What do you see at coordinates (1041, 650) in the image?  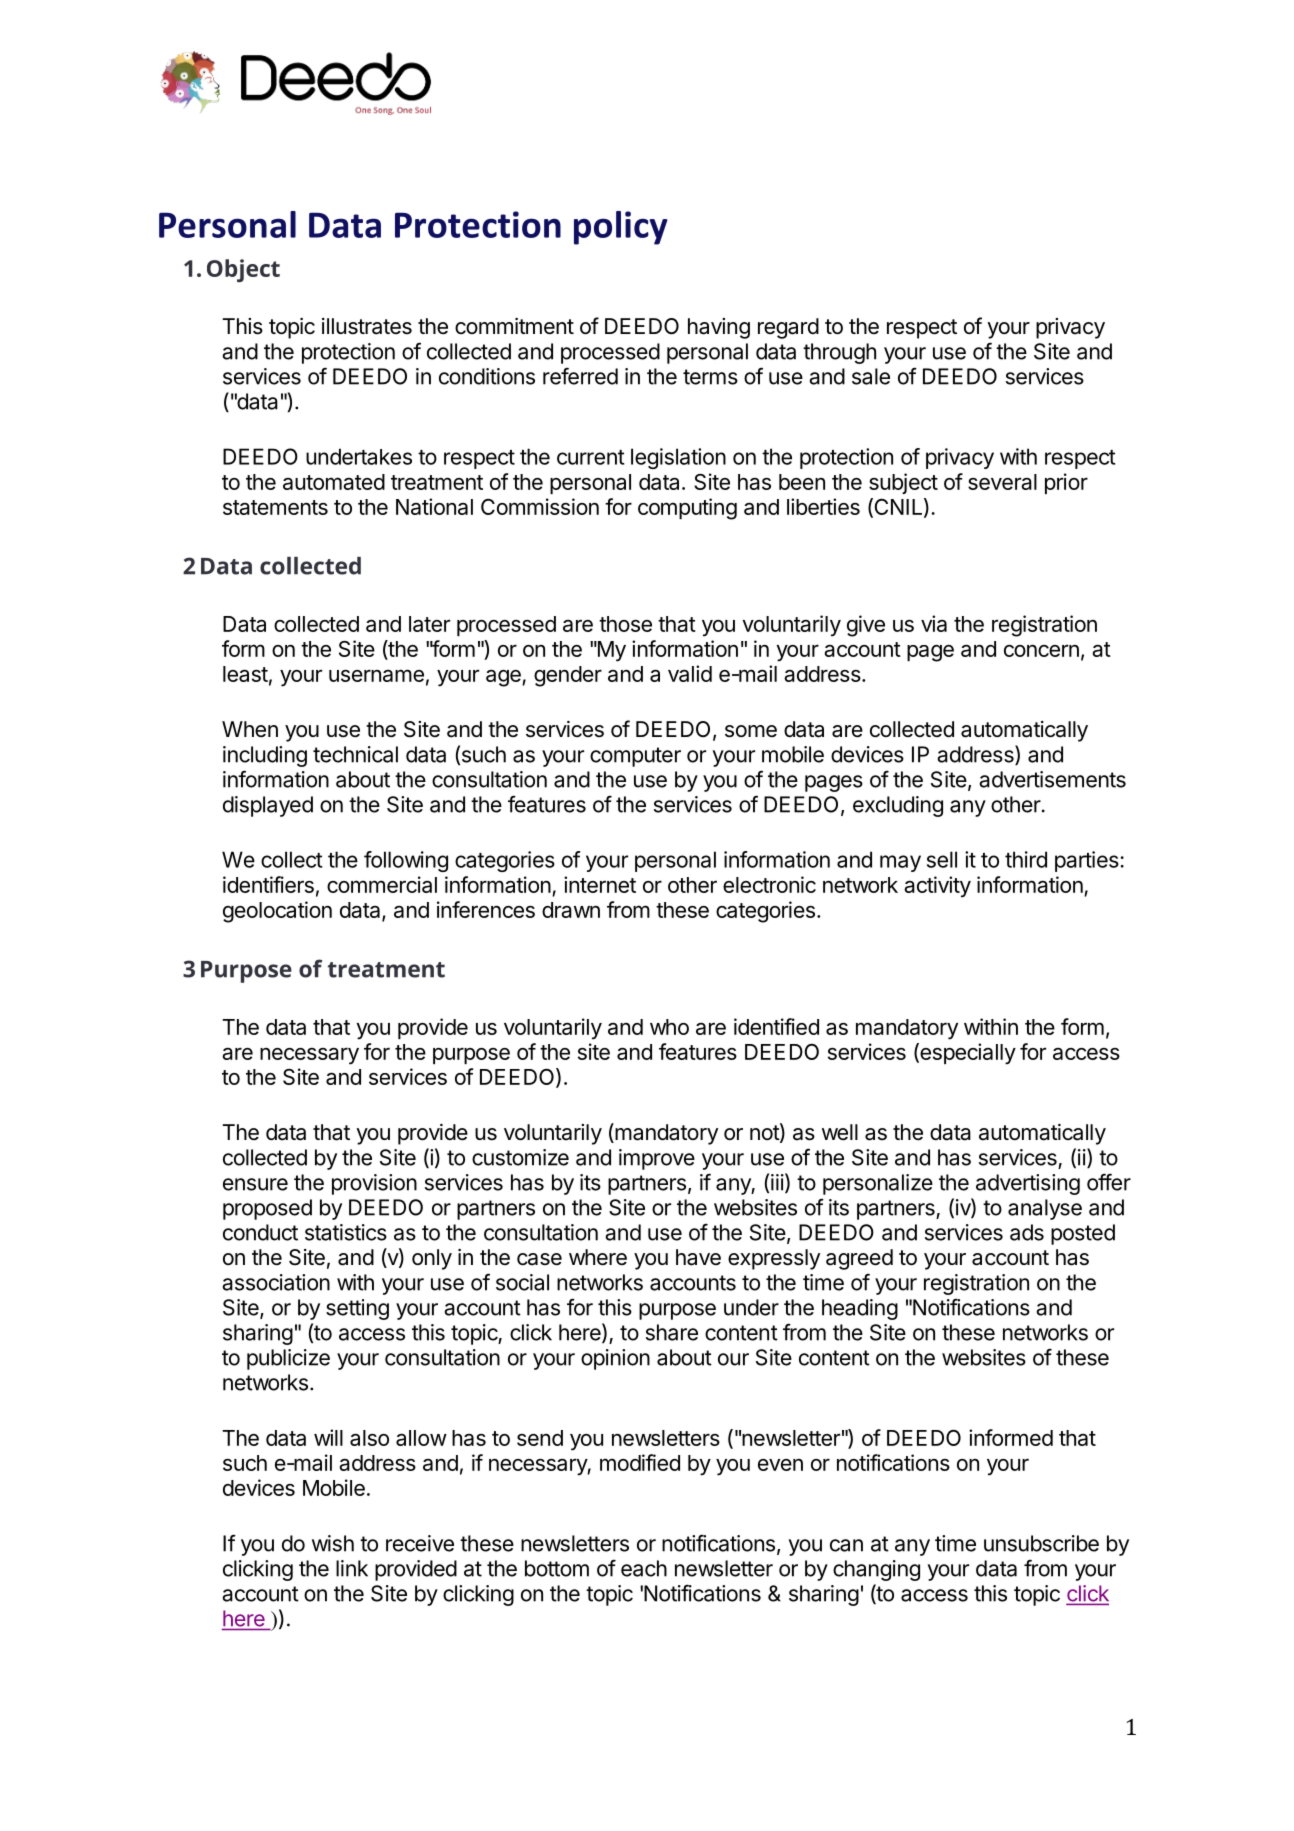 I see `concern` at bounding box center [1041, 650].
